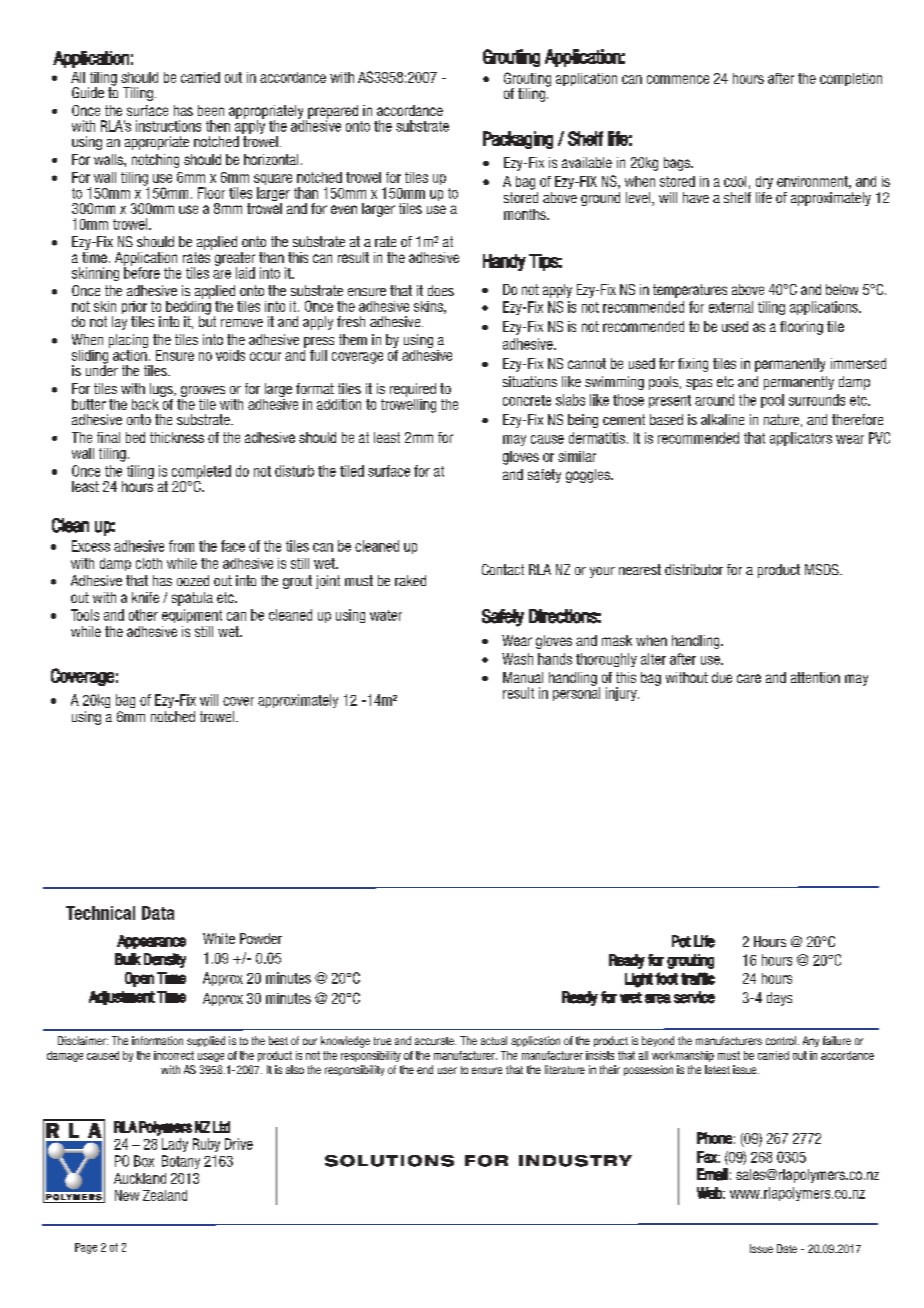 The width and height of the document is (924, 1308). What do you see at coordinates (518, 140) in the document?
I see `Packaging` at bounding box center [518, 140].
